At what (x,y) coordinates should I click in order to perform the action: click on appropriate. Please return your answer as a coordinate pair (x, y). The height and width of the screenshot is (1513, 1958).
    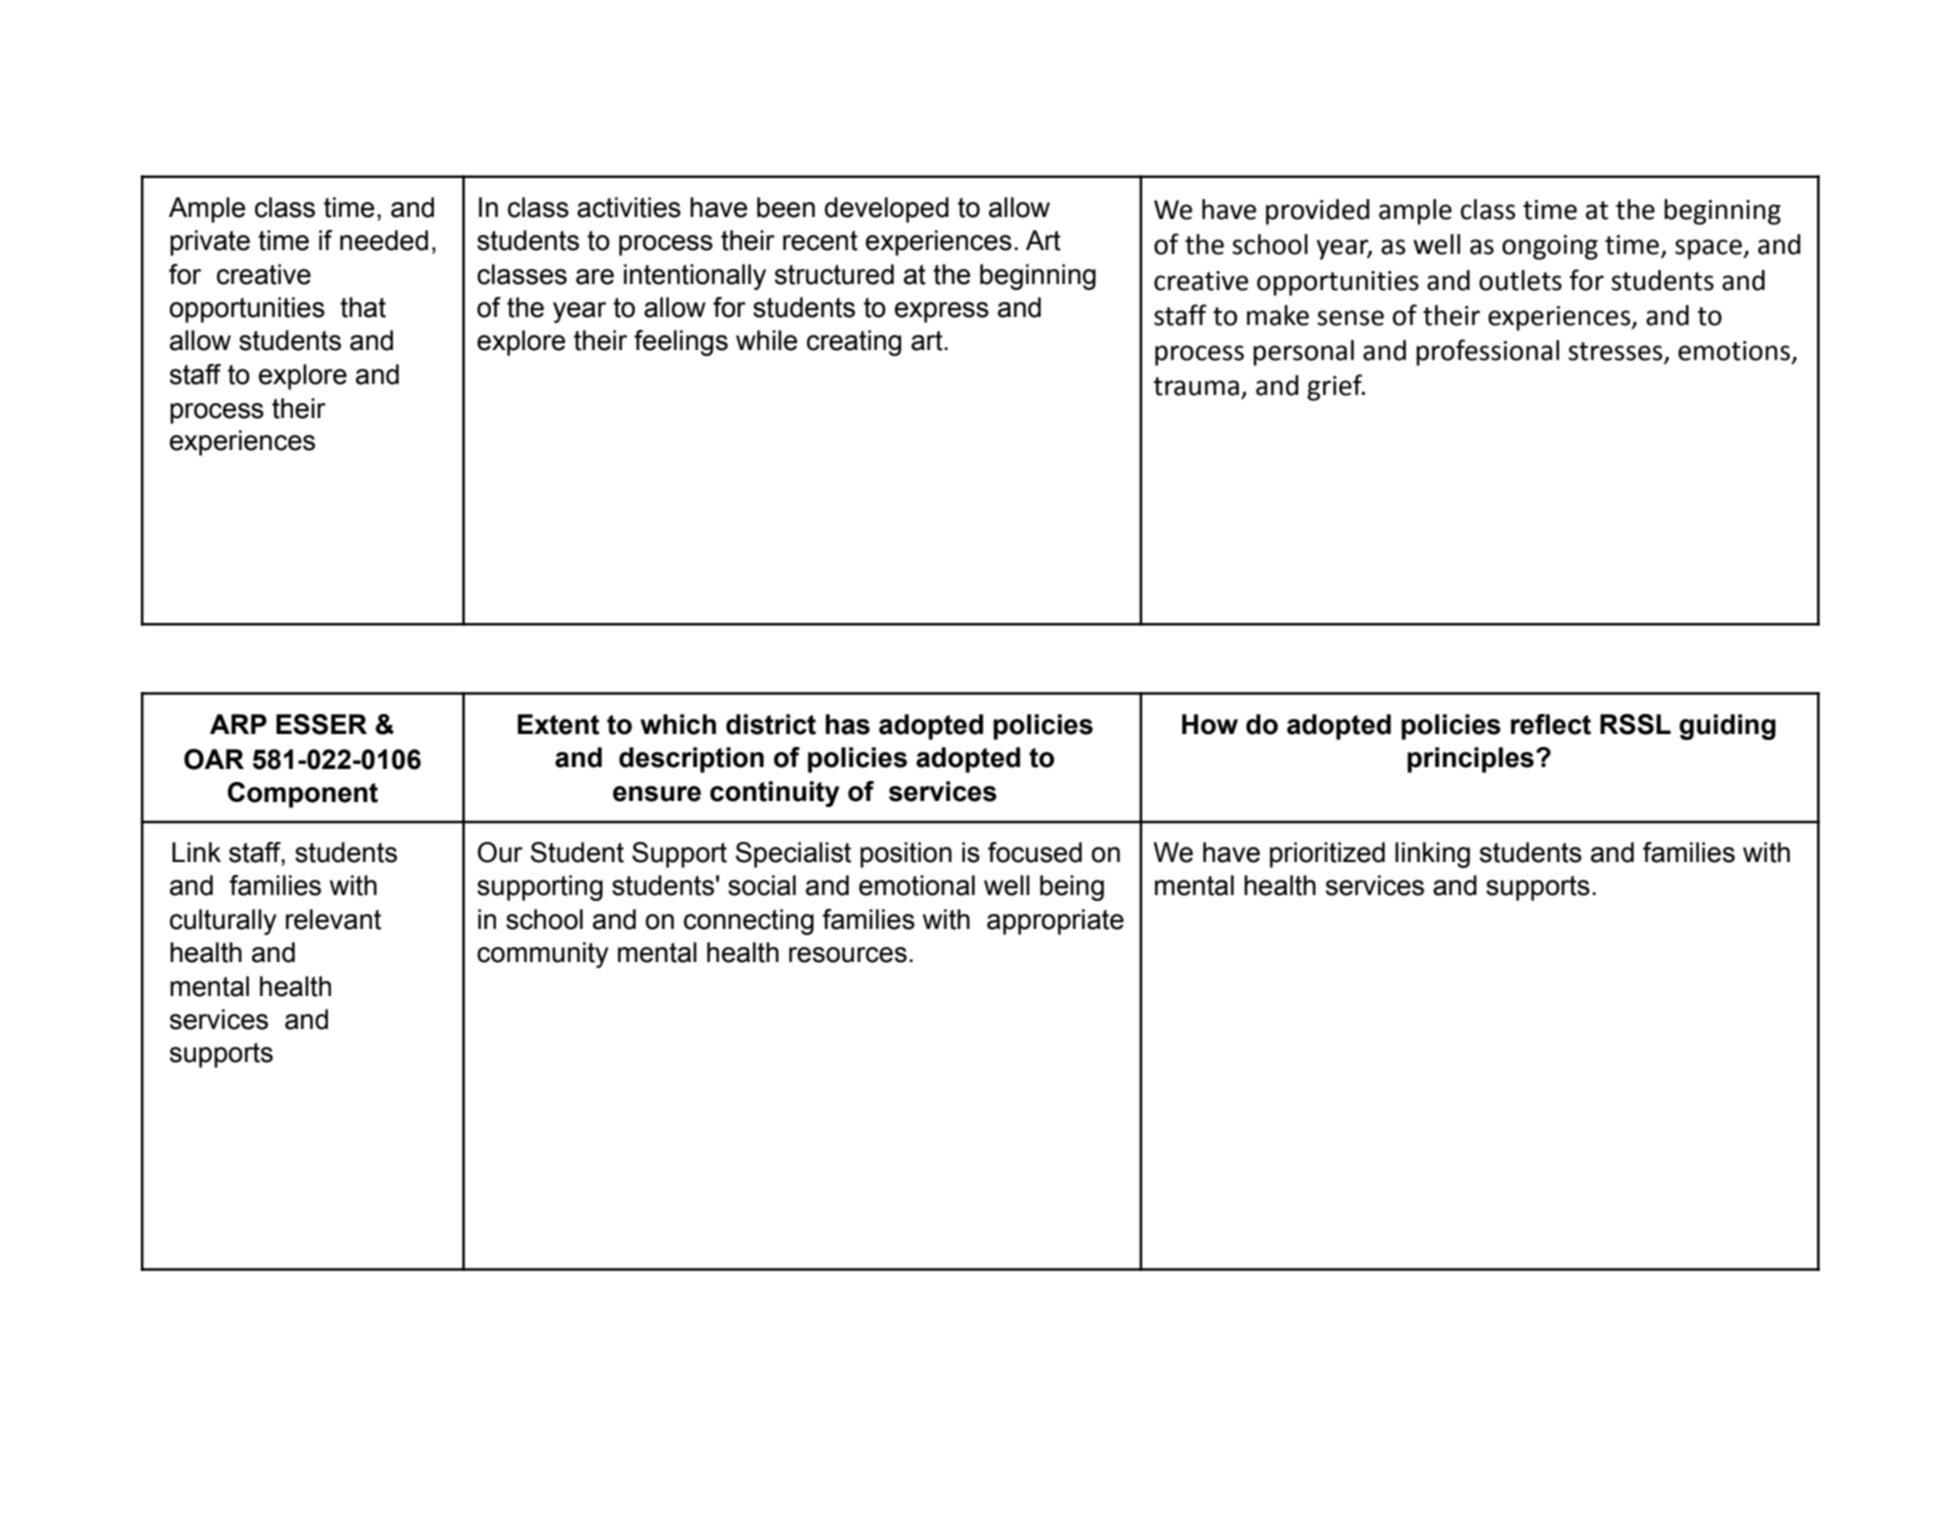
    Looking at the image, I should click on (1055, 922).
